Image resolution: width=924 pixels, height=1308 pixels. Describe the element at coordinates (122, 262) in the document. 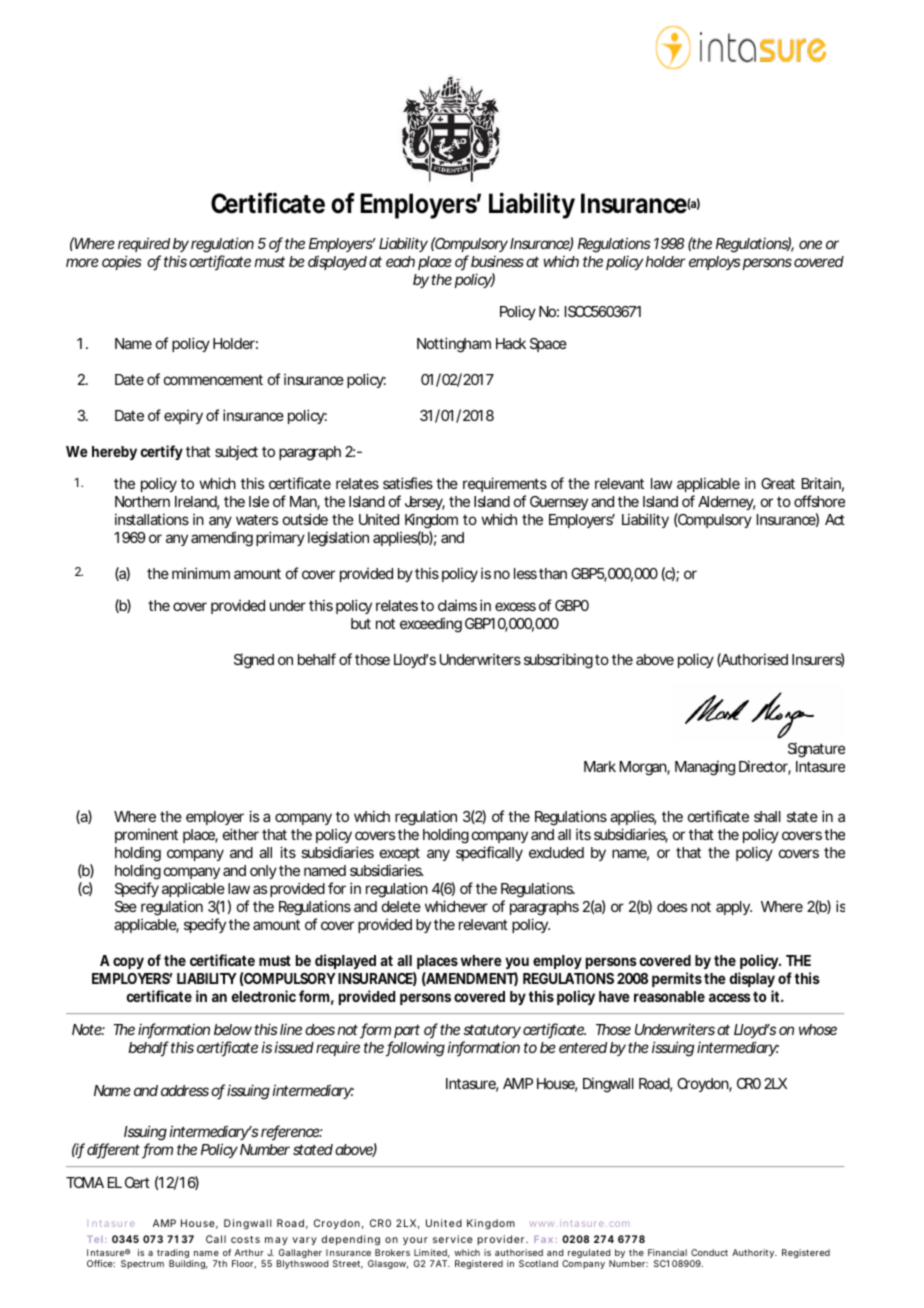

I see `copies` at that location.
